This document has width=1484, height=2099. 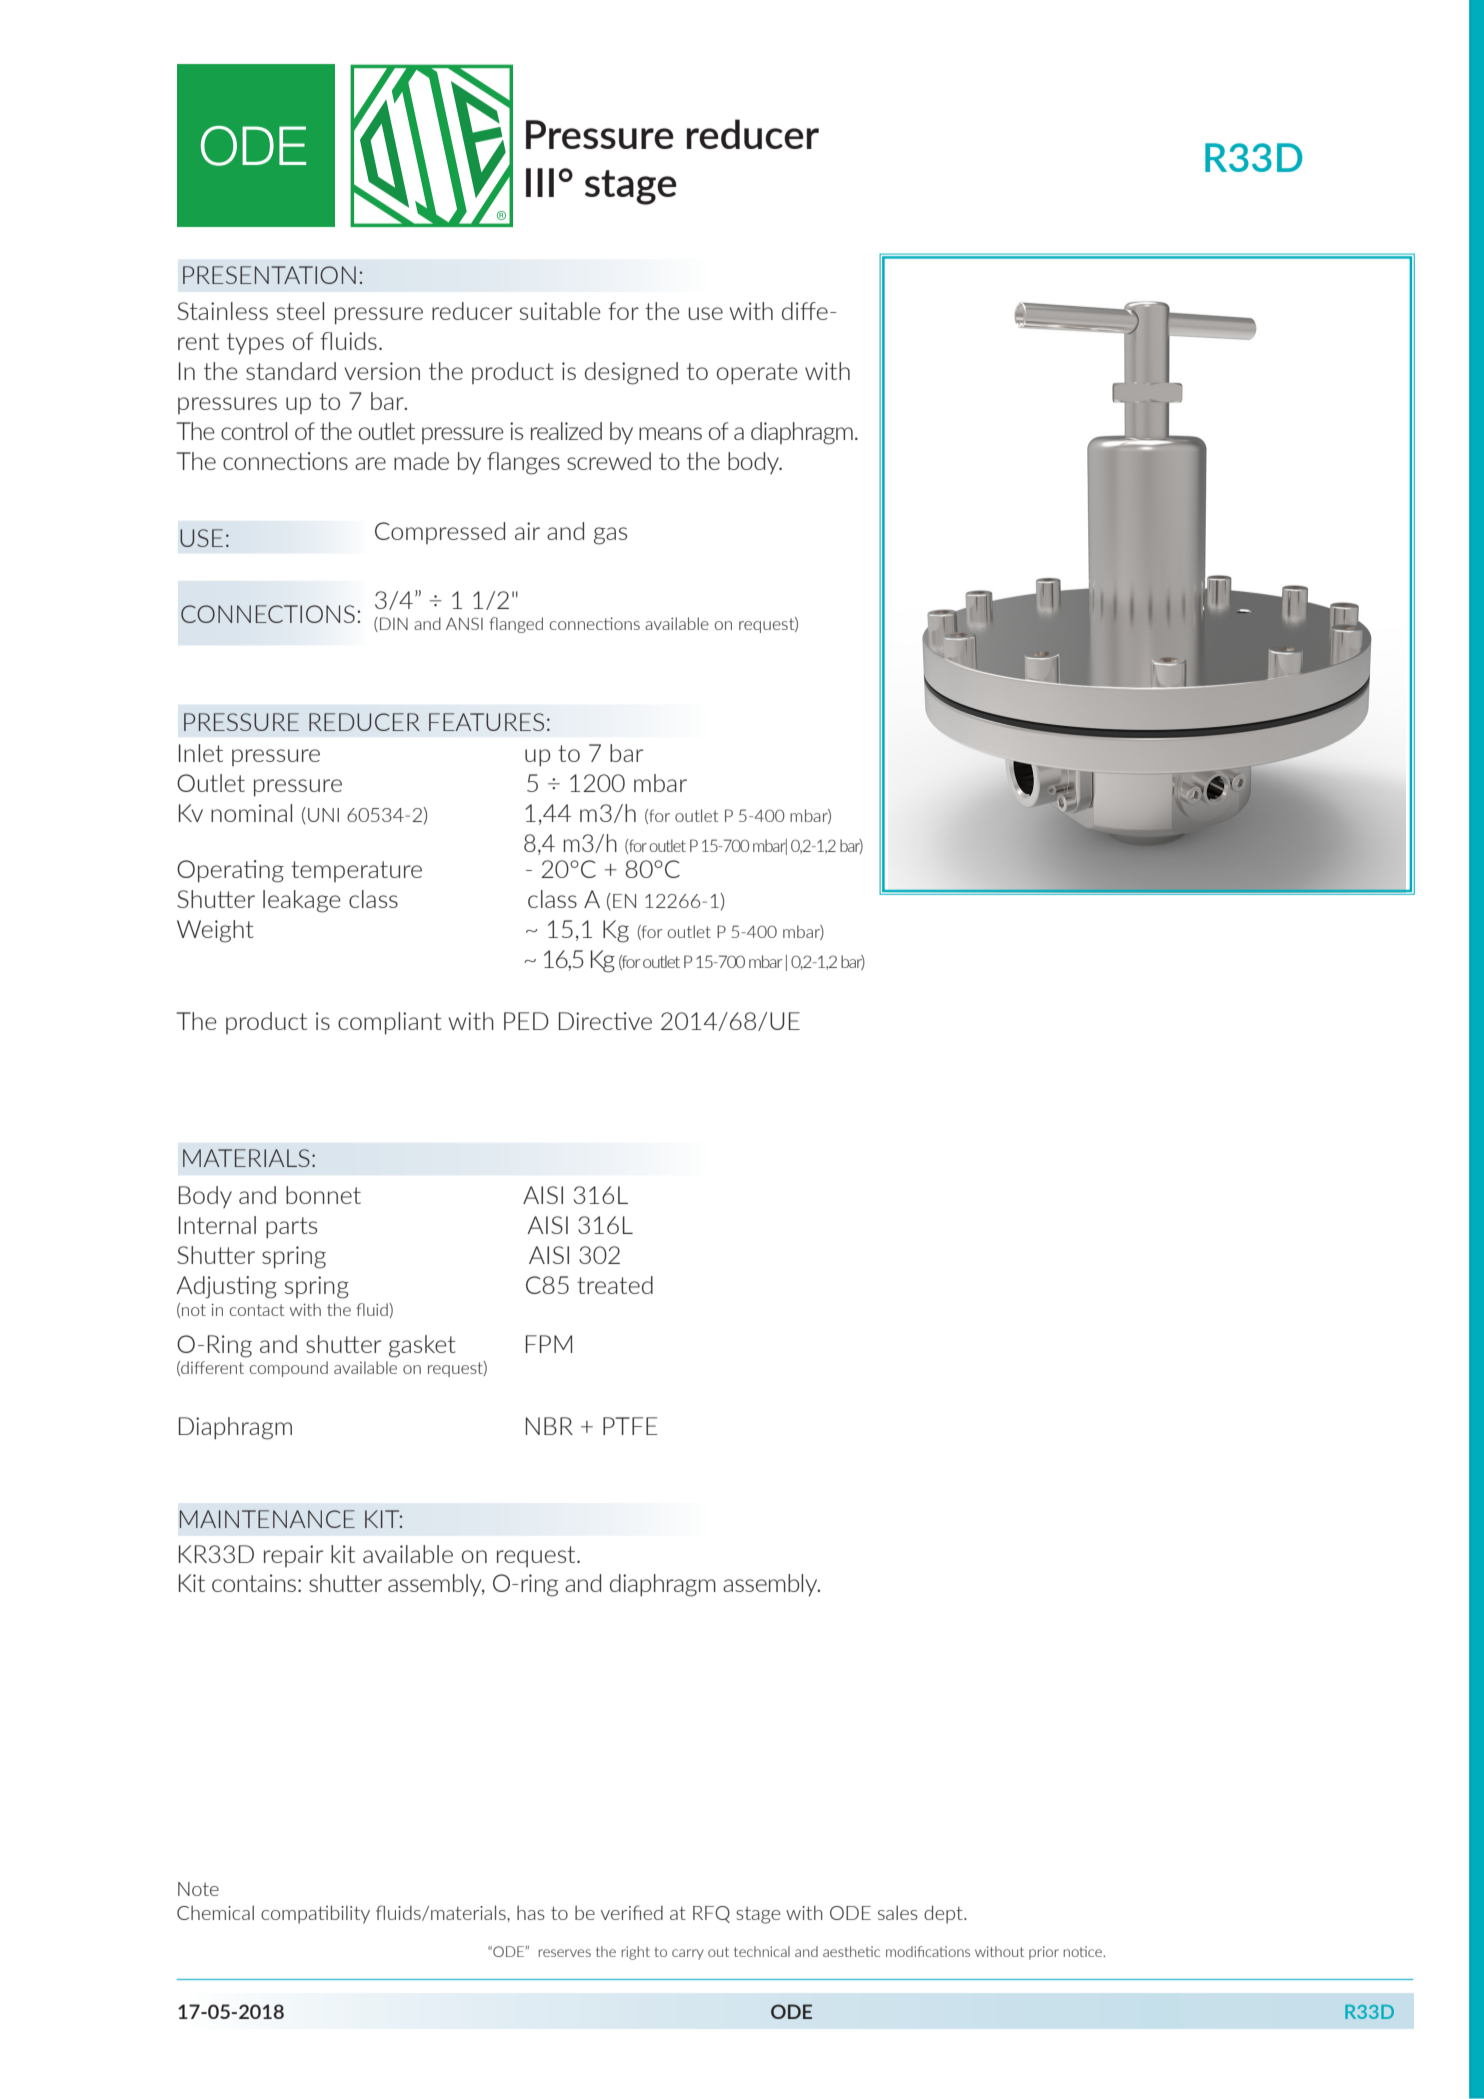 I want to click on treated, so click(x=615, y=1285).
